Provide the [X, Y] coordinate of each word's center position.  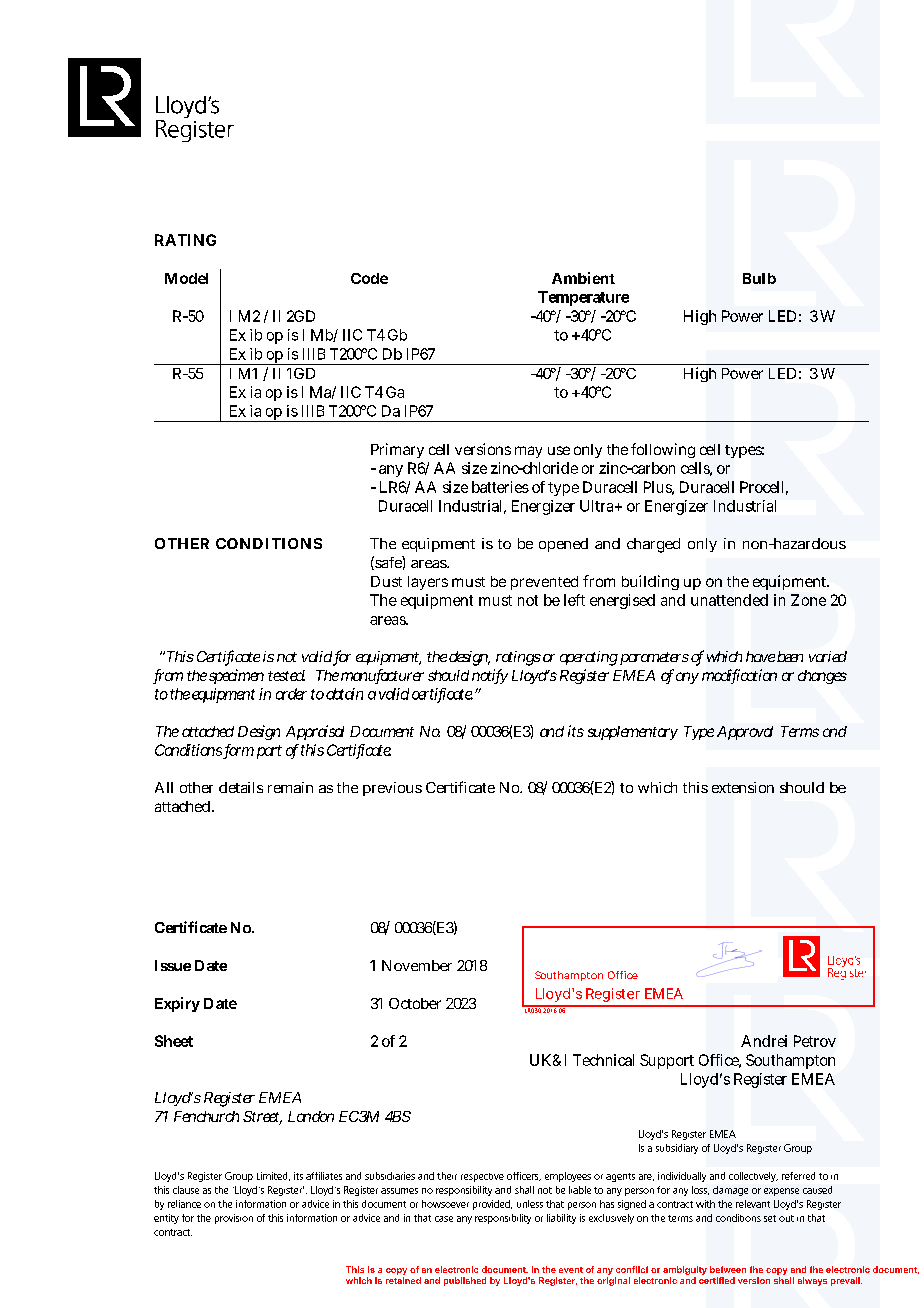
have [760, 656]
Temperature [583, 298]
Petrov [815, 1041]
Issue [173, 965]
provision [234, 1219]
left [574, 600]
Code [369, 278]
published [465, 1281]
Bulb [759, 278]
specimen [236, 676]
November [417, 965]
